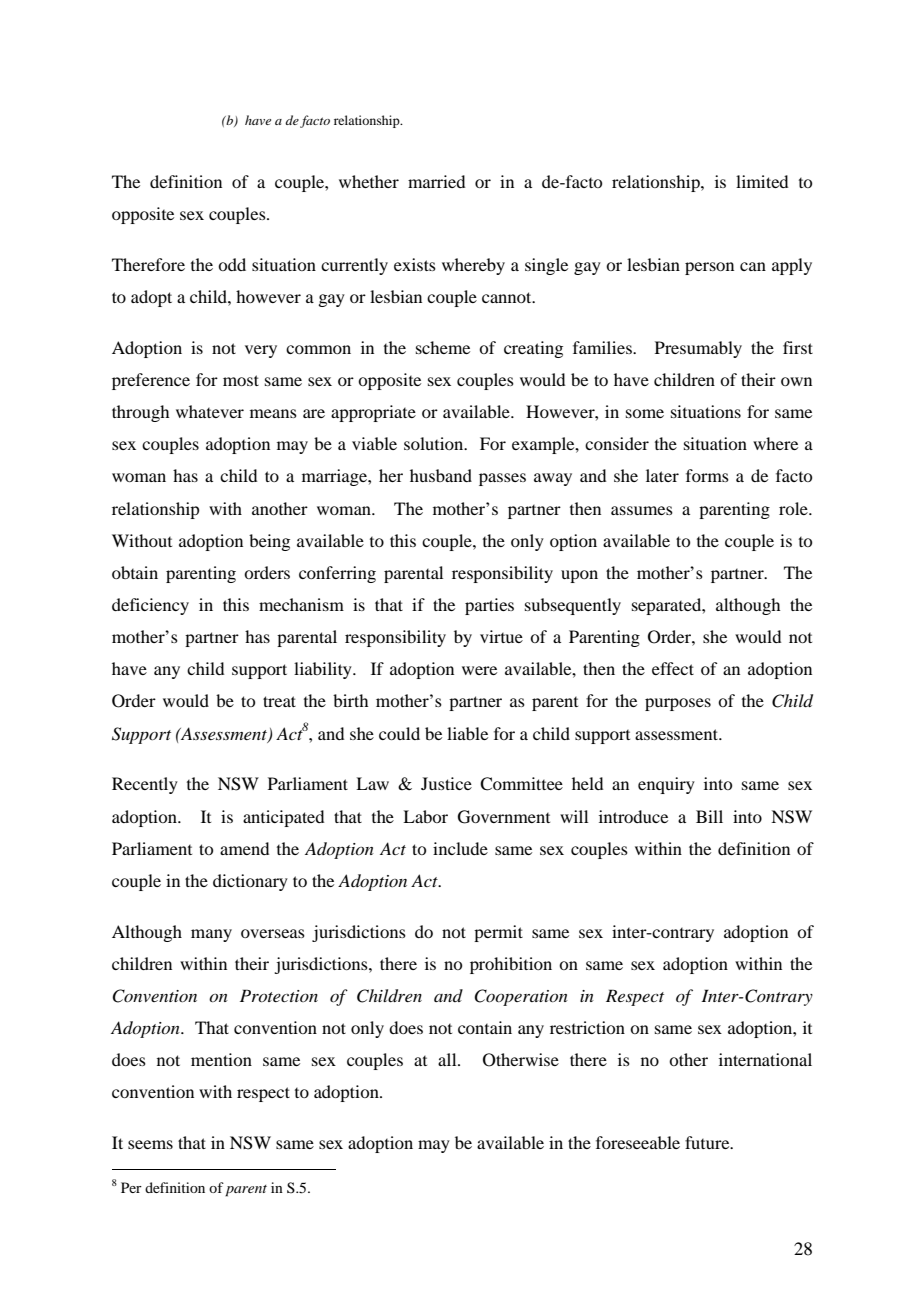  I want to click on odd, so click(232, 264).
